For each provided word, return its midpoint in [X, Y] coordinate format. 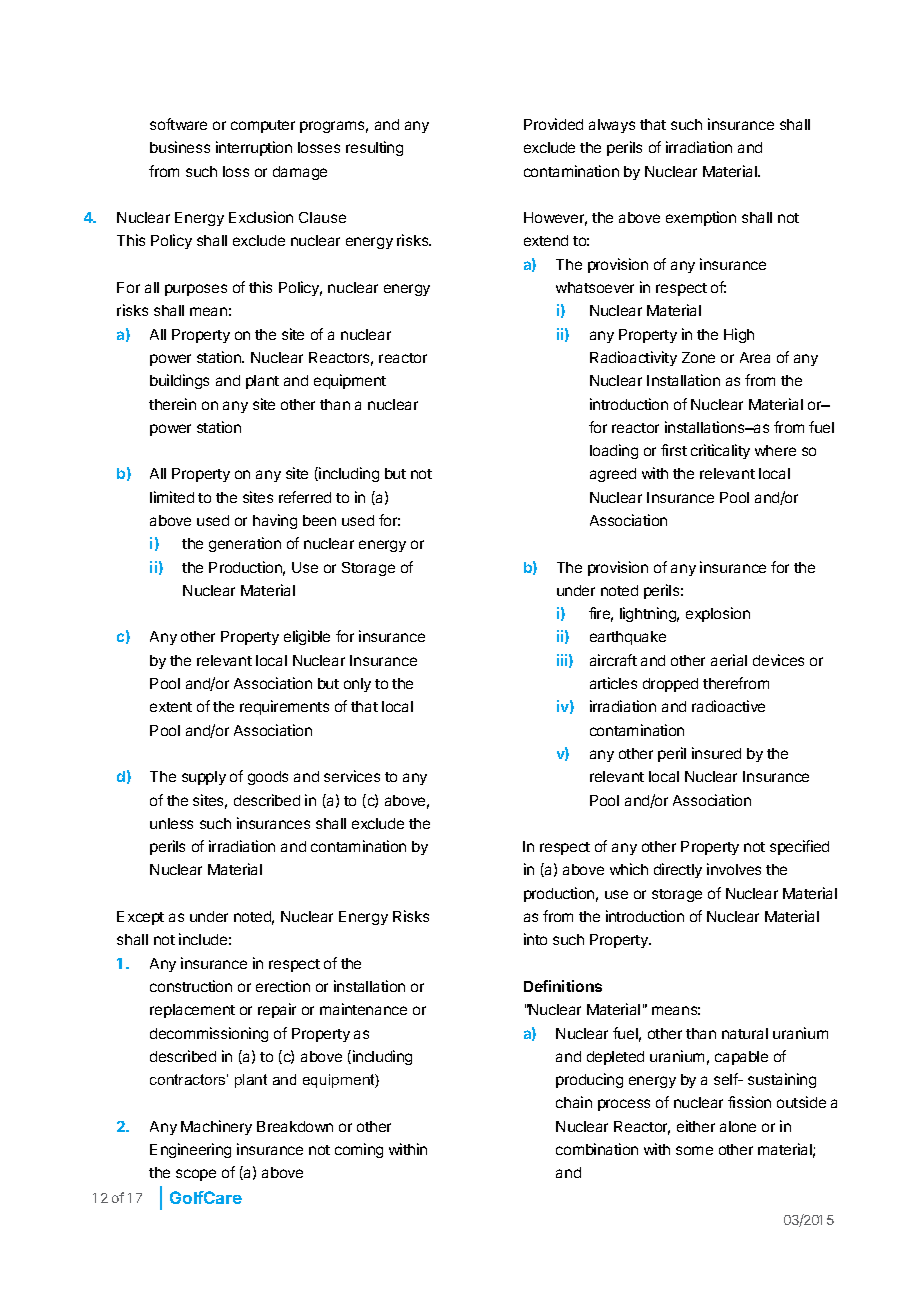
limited [172, 497]
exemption [701, 218]
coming [359, 1150]
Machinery [216, 1127]
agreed [613, 475]
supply [204, 778]
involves [734, 869]
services [352, 776]
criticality [720, 451]
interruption [254, 148]
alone [738, 1126]
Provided [553, 124]
